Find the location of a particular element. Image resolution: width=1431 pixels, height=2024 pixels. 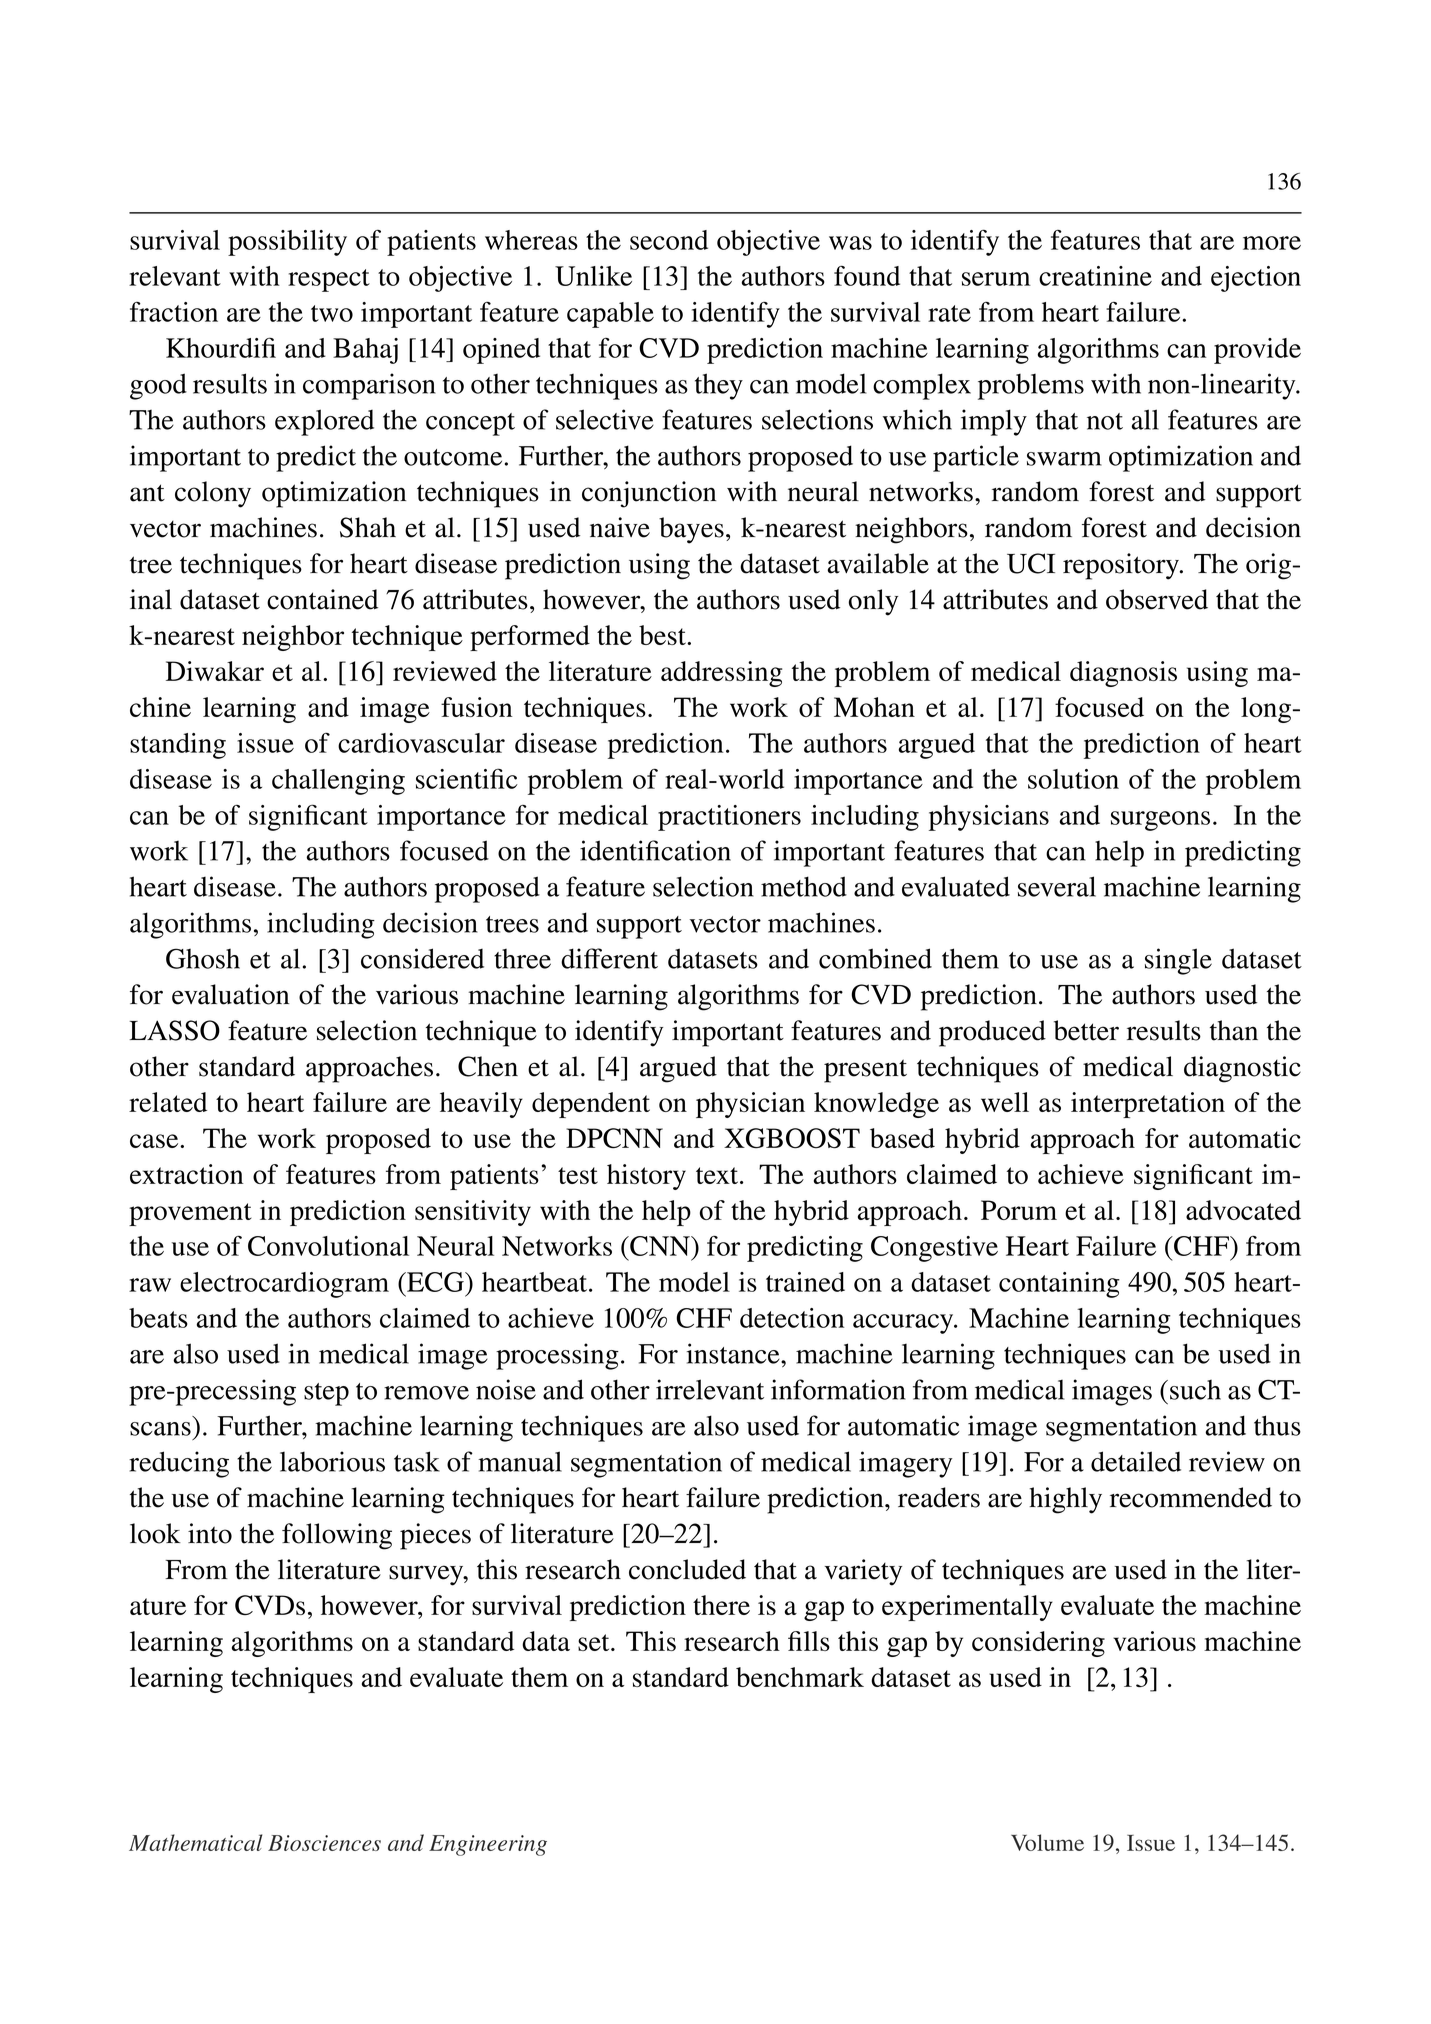

dependent is located at coordinates (591, 1105).
